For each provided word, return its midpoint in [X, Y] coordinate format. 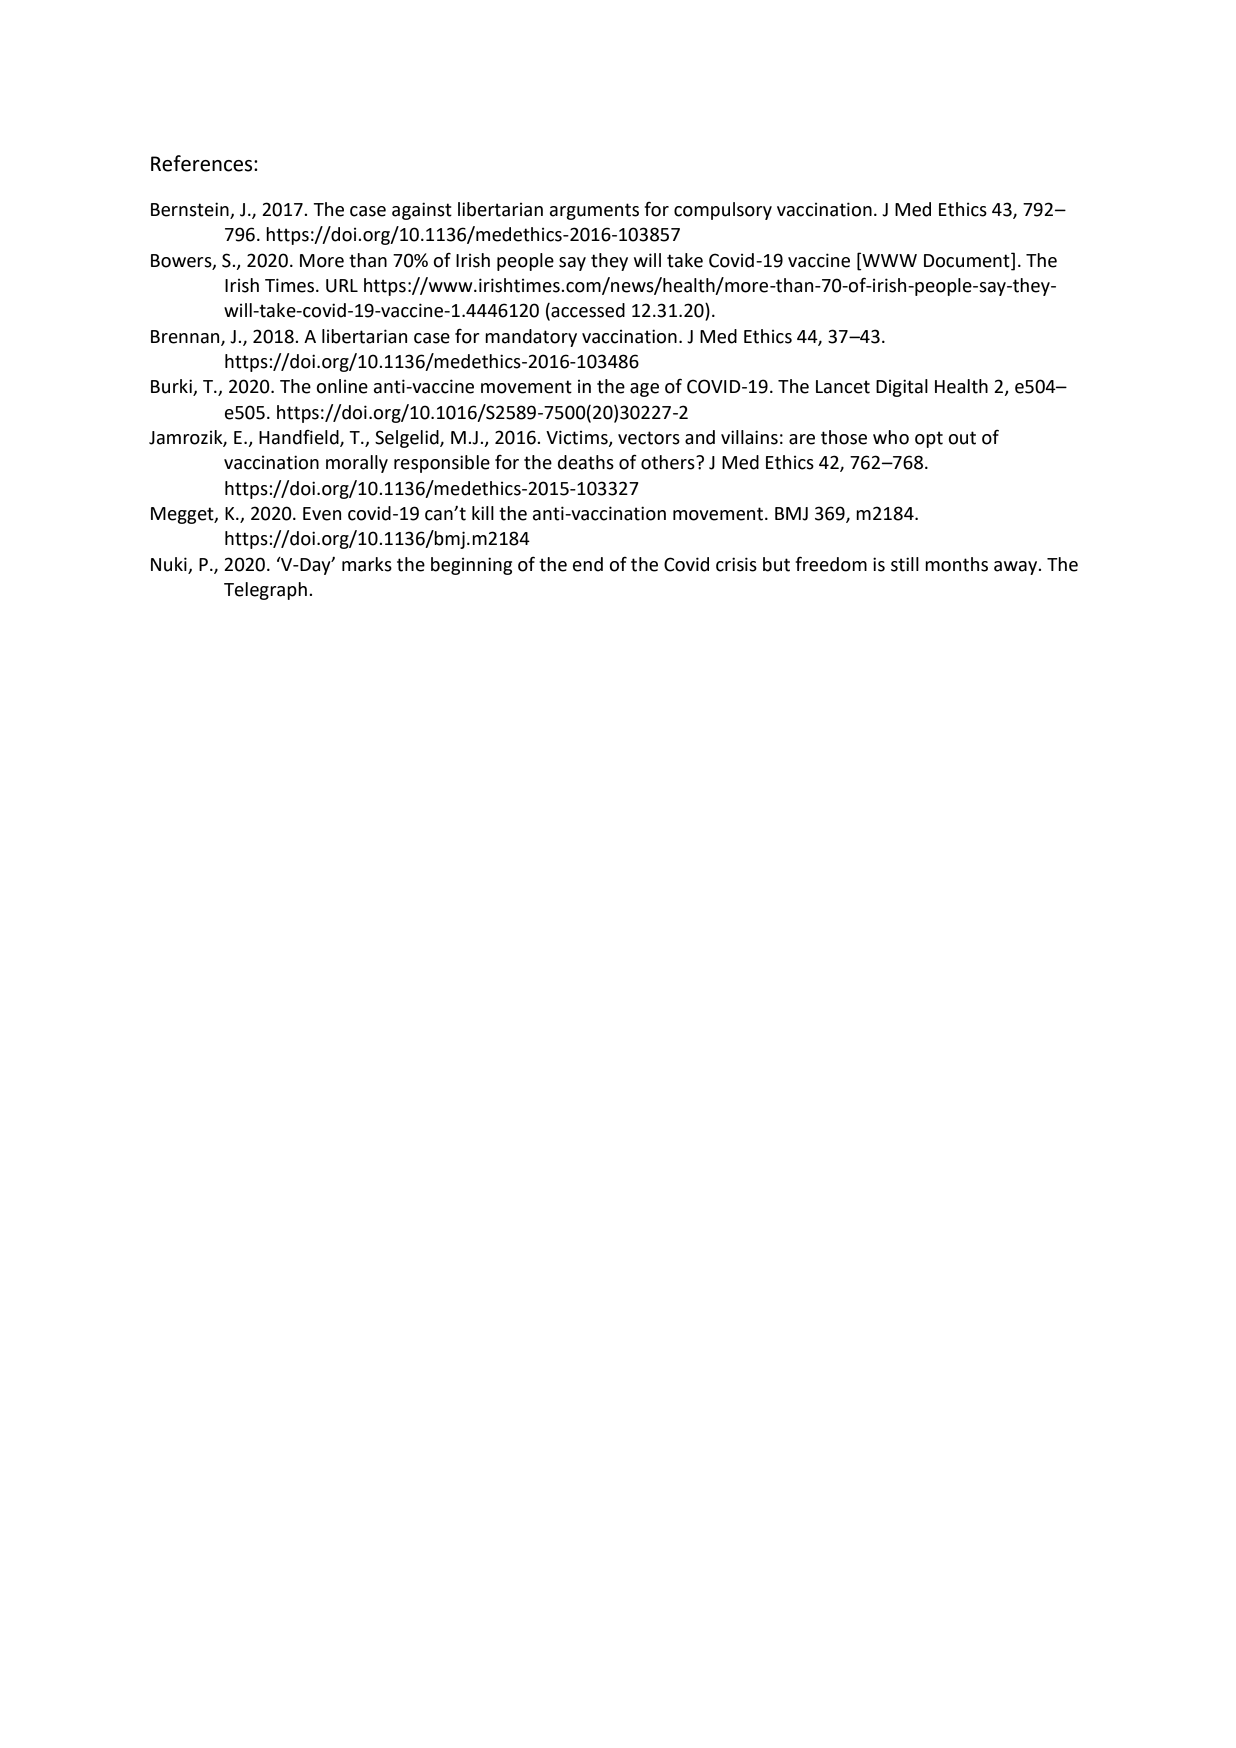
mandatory [531, 338]
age [644, 390]
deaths [586, 462]
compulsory [723, 211]
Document [968, 260]
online [342, 386]
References [203, 163]
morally [357, 464]
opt [929, 439]
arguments [594, 211]
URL [342, 286]
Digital [902, 388]
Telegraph [265, 591]
